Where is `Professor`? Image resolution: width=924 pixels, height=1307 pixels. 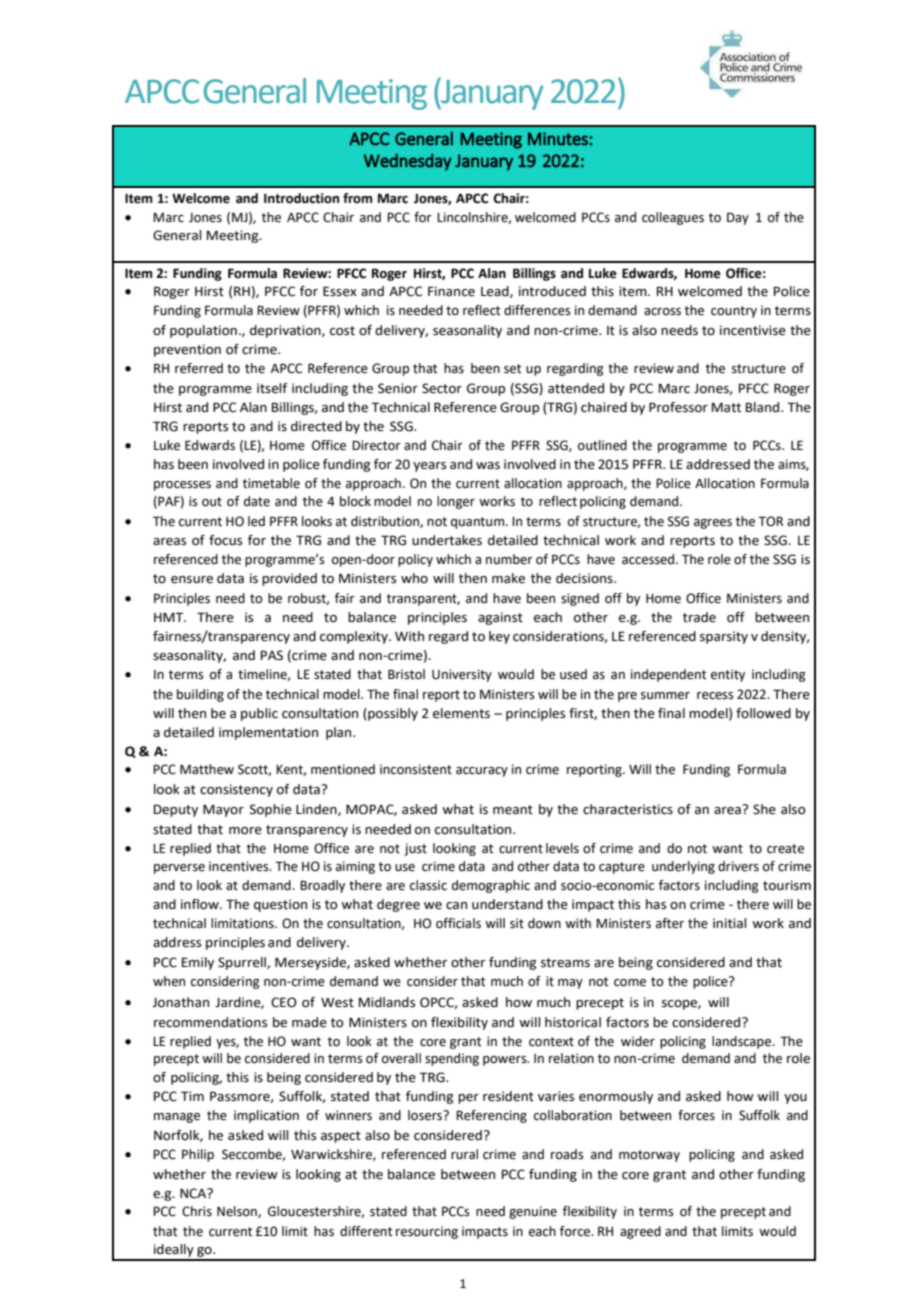 Professor is located at coordinates (678, 407).
